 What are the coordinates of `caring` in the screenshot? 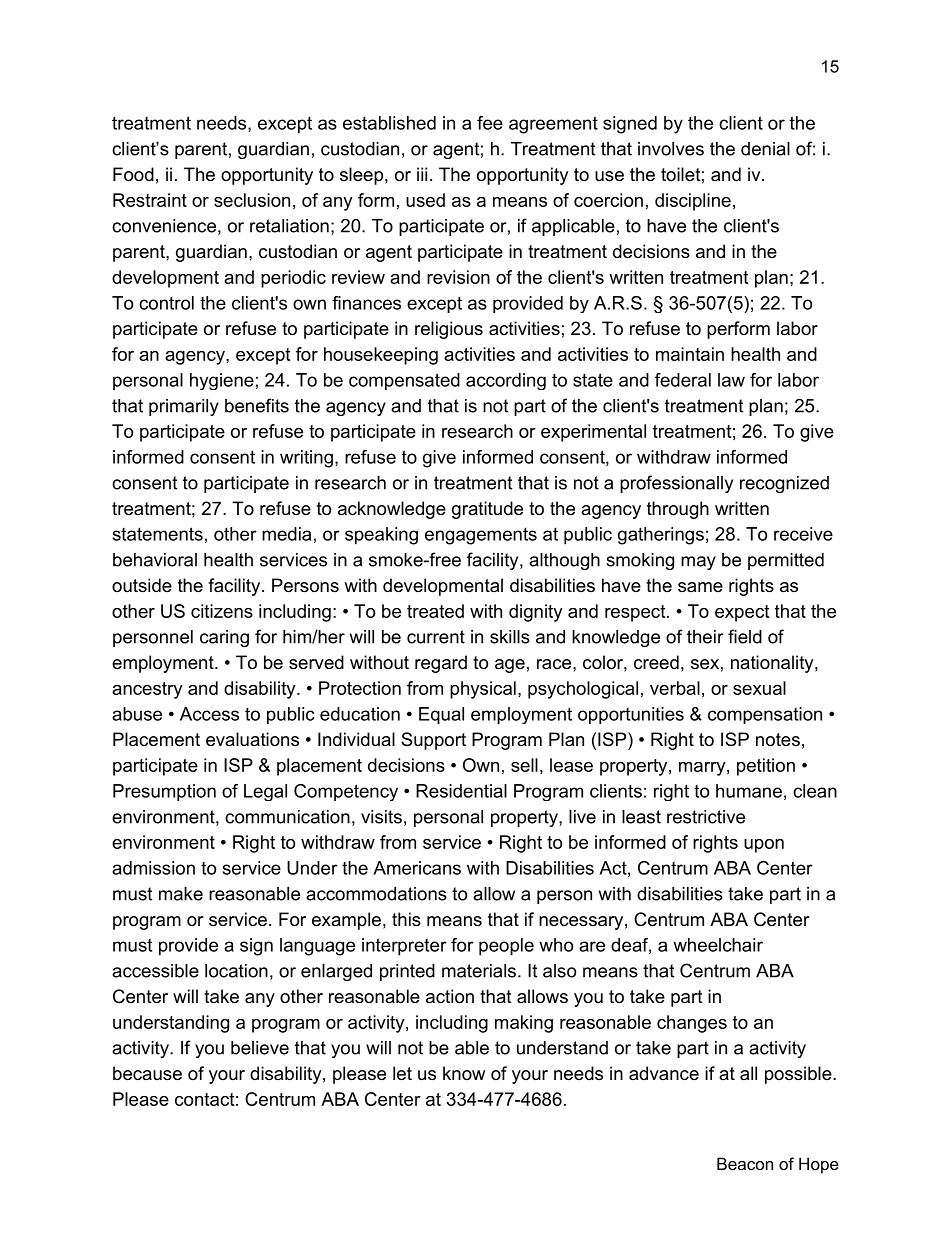 It's located at (224, 638).
